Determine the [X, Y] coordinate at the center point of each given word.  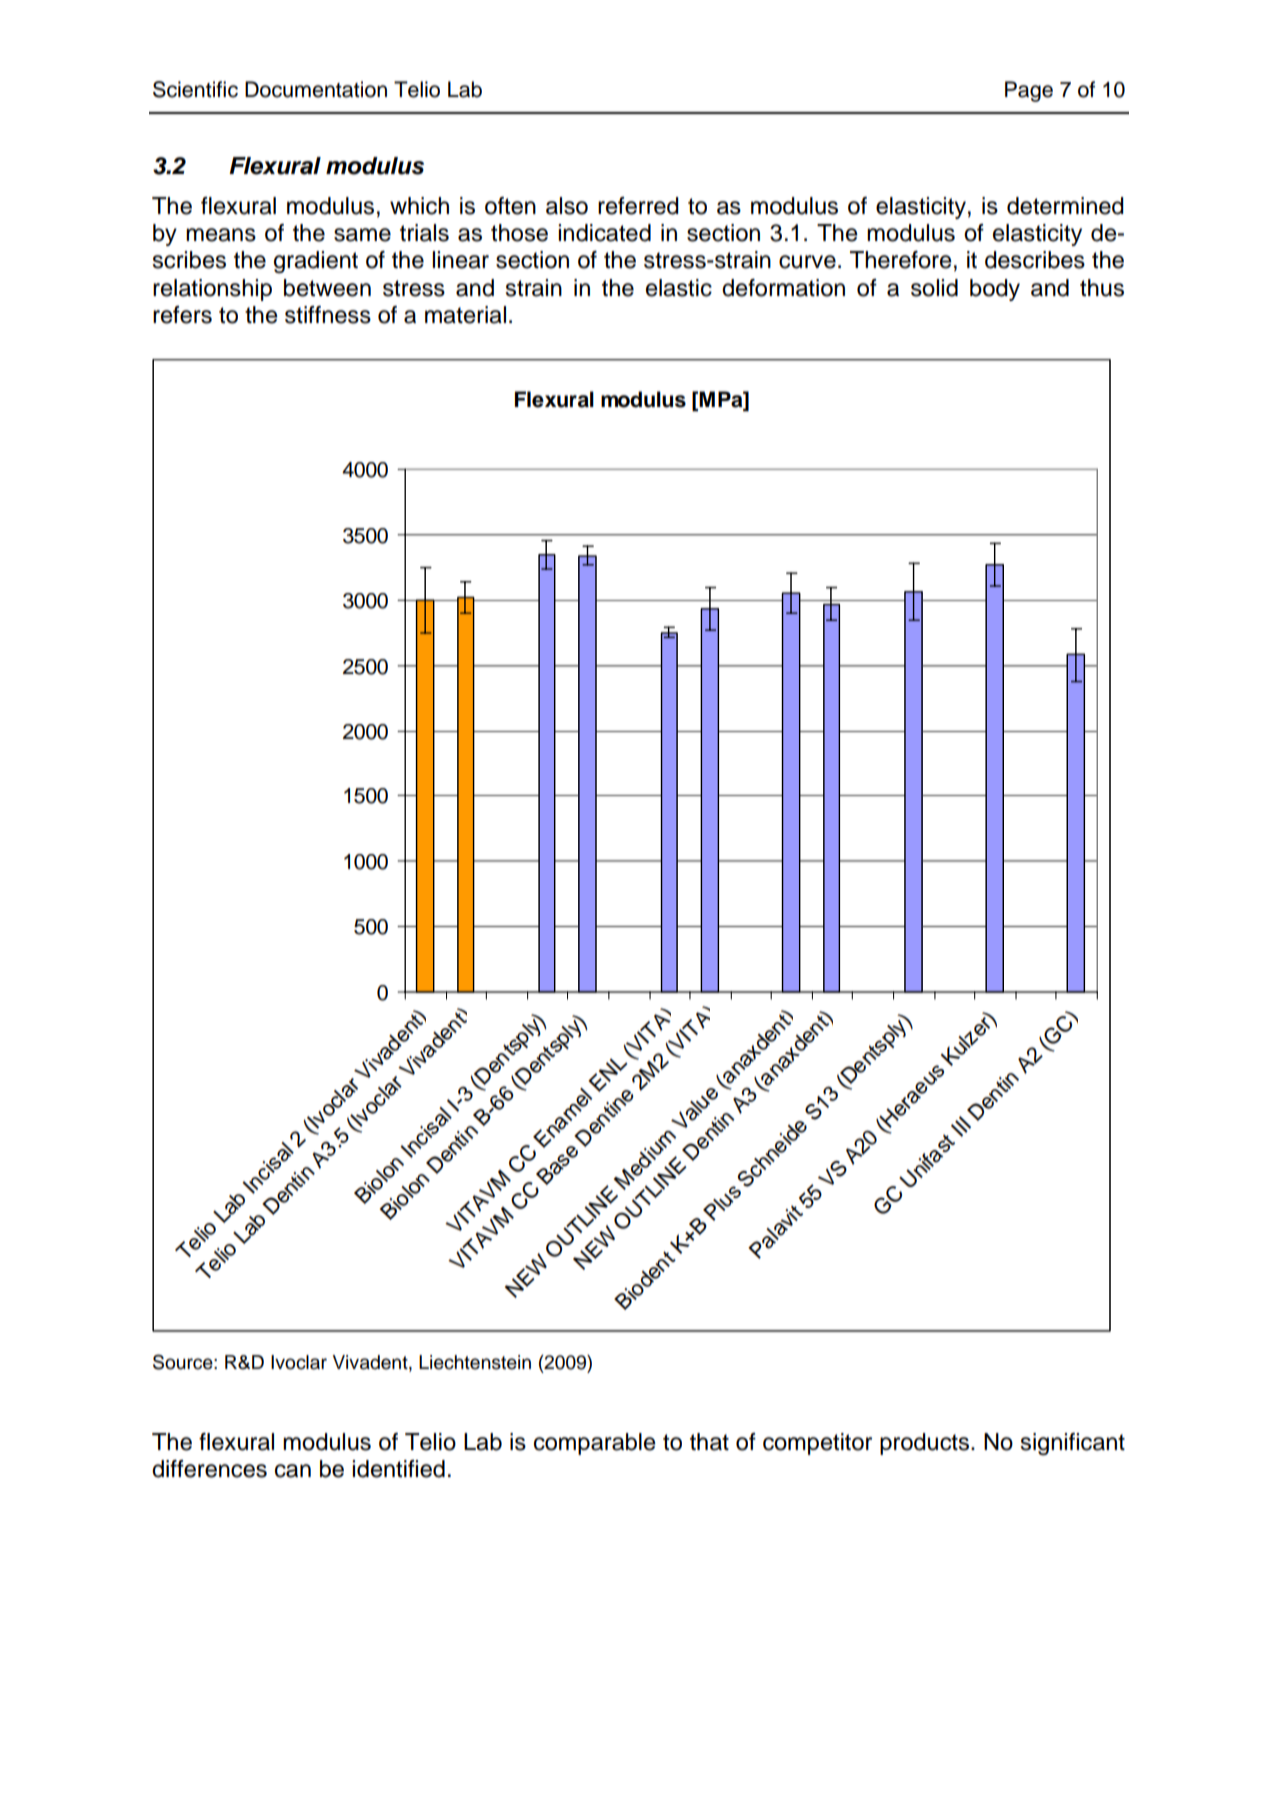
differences [209, 1469]
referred [638, 206]
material [465, 315]
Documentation [316, 89]
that [709, 1442]
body [995, 290]
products [924, 1444]
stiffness [328, 315]
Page [1029, 91]
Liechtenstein [475, 1362]
